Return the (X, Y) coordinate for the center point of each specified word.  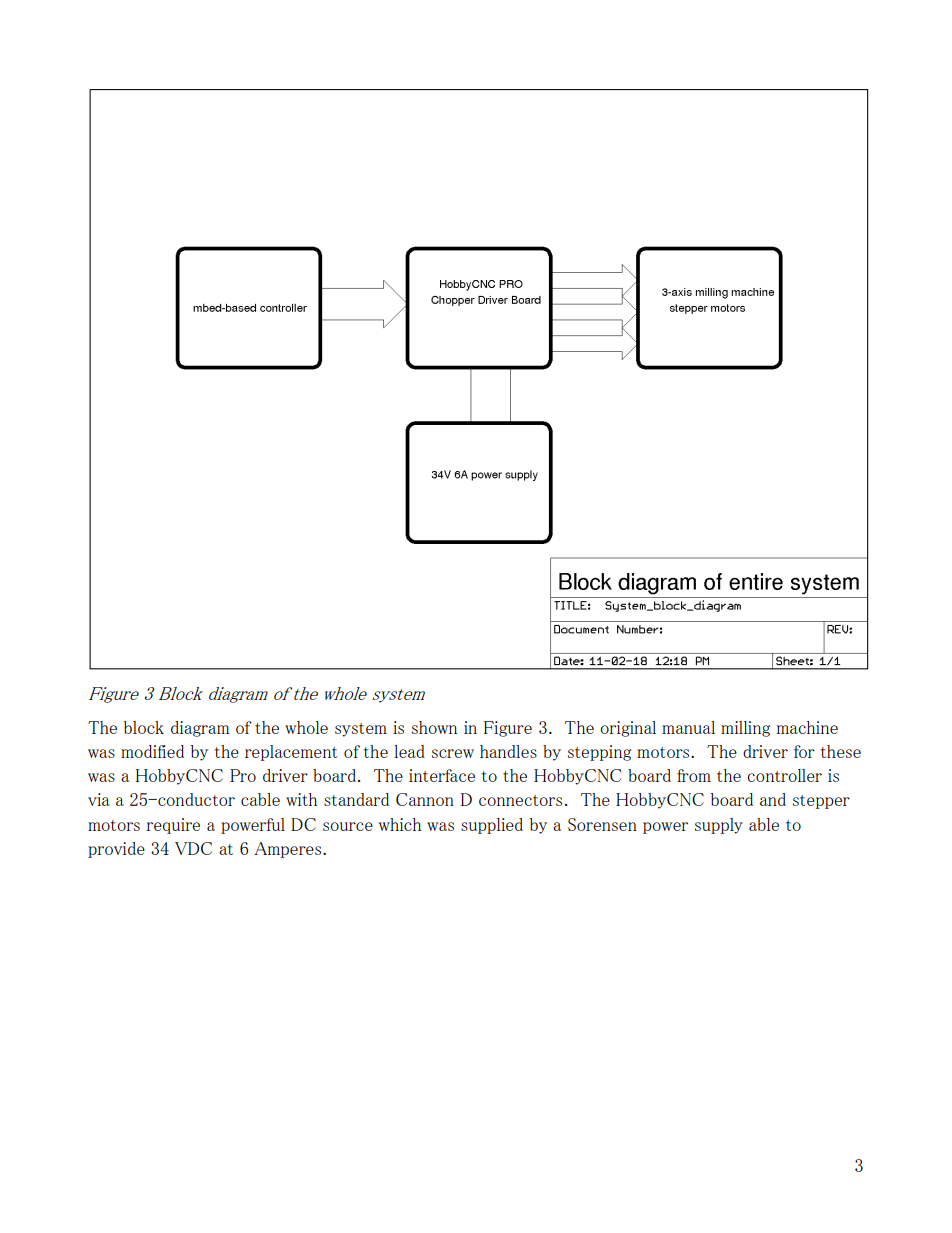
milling (745, 729)
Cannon (425, 799)
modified (152, 751)
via (99, 799)
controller (784, 775)
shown (434, 727)
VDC (193, 848)
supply (719, 826)
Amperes (287, 850)
